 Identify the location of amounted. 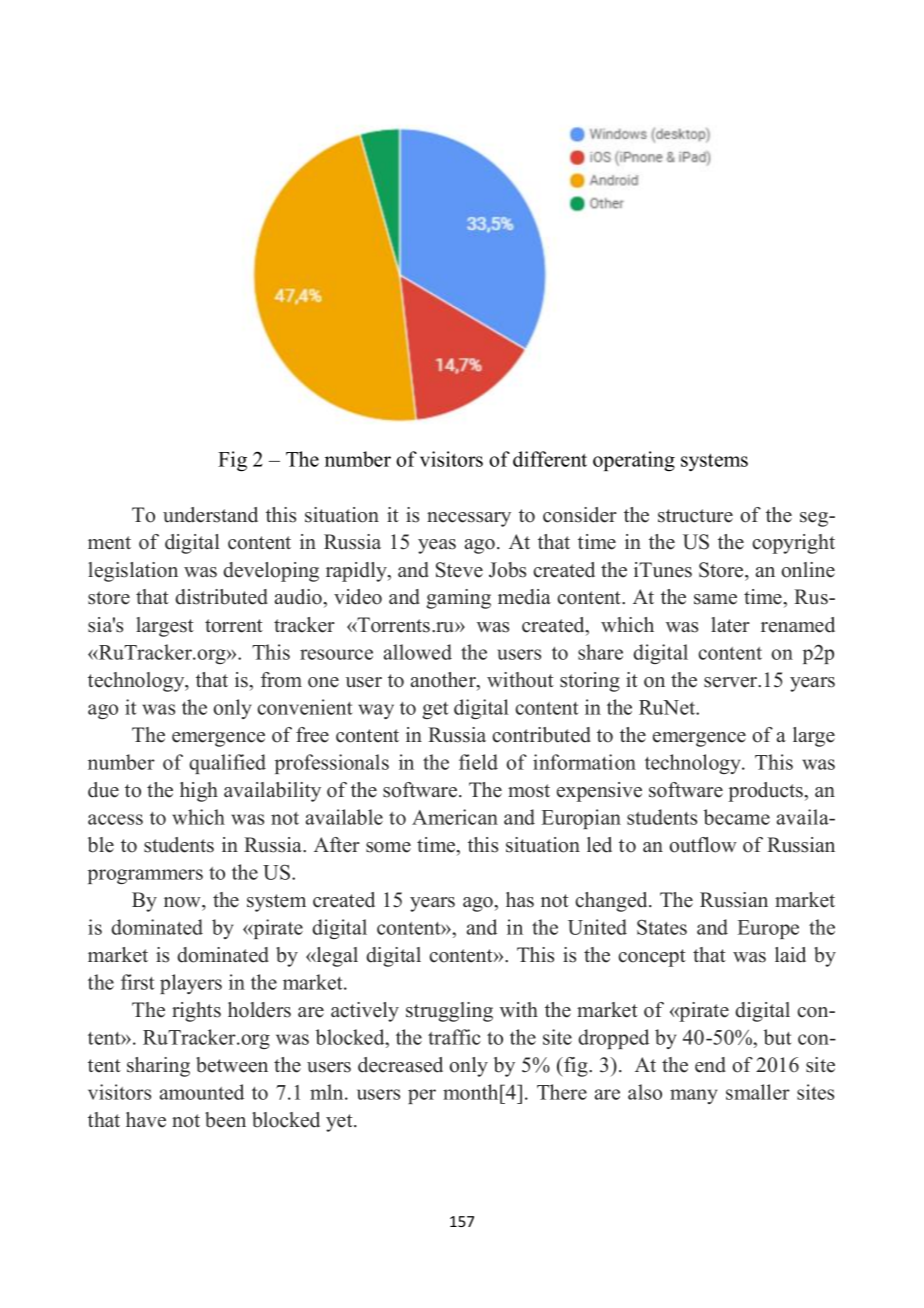
(202, 1092).
